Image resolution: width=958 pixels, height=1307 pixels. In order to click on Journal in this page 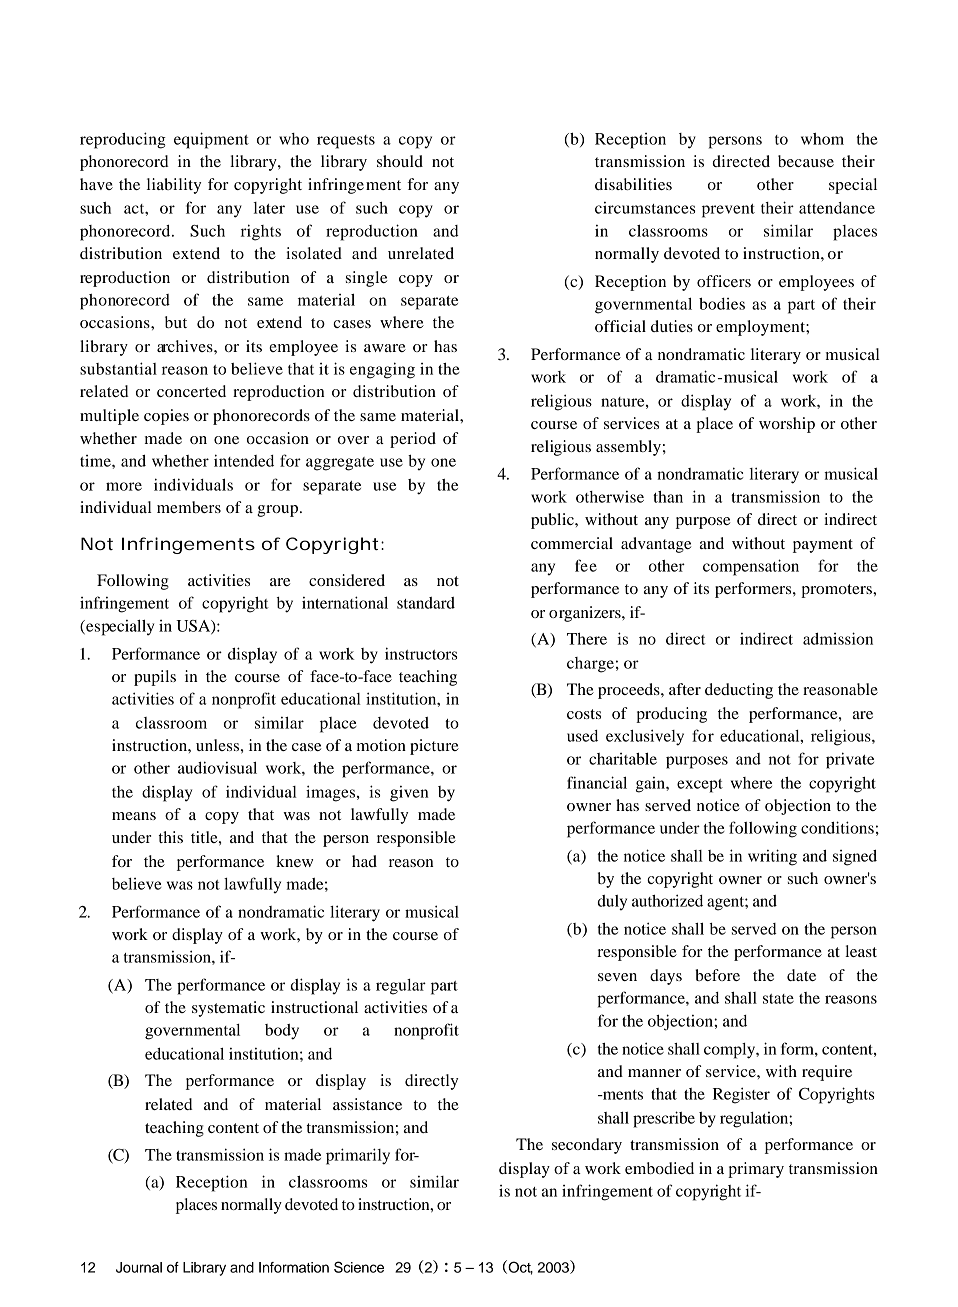, I will do `click(139, 1267)`.
